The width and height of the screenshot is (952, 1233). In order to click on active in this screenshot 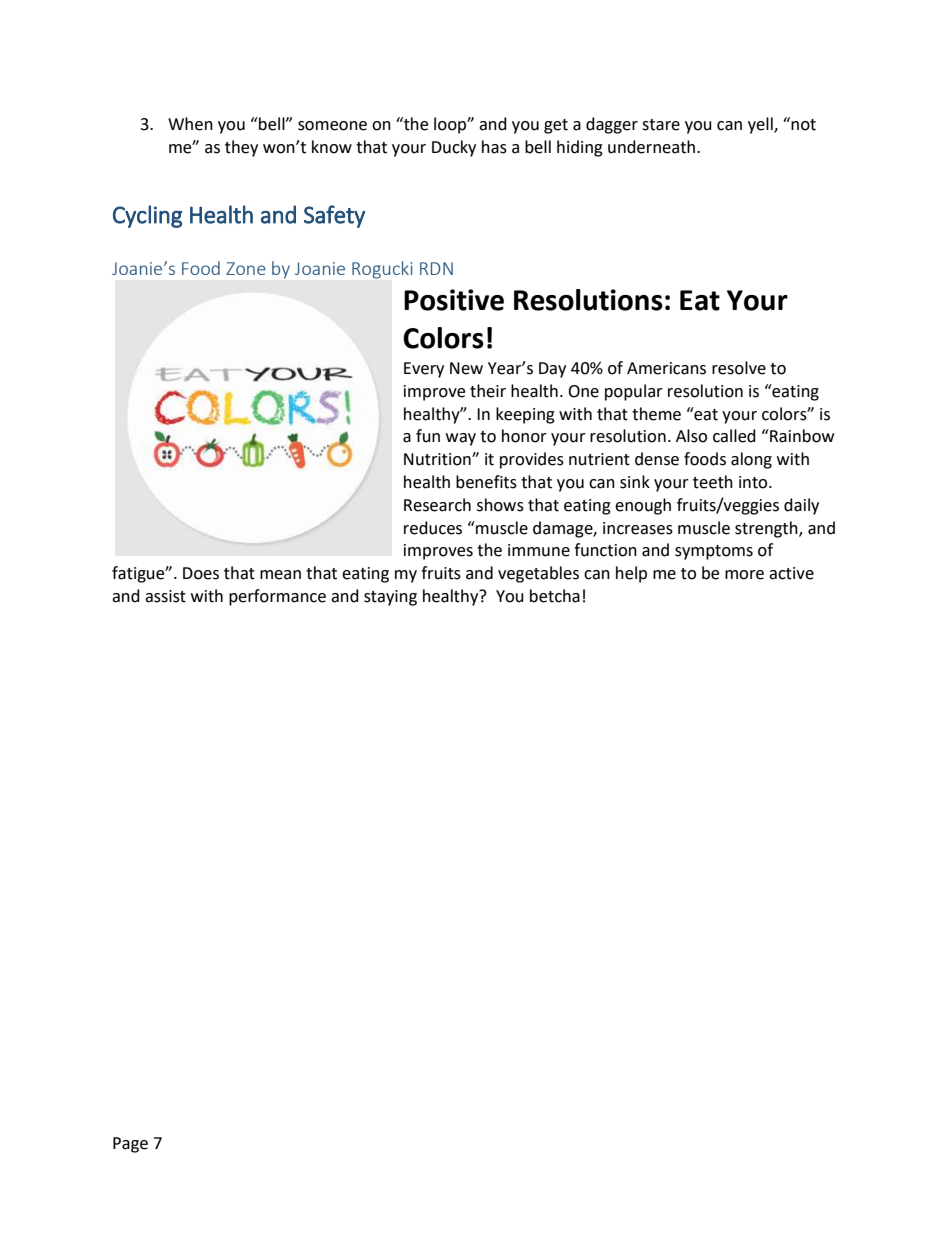, I will do `click(791, 573)`.
